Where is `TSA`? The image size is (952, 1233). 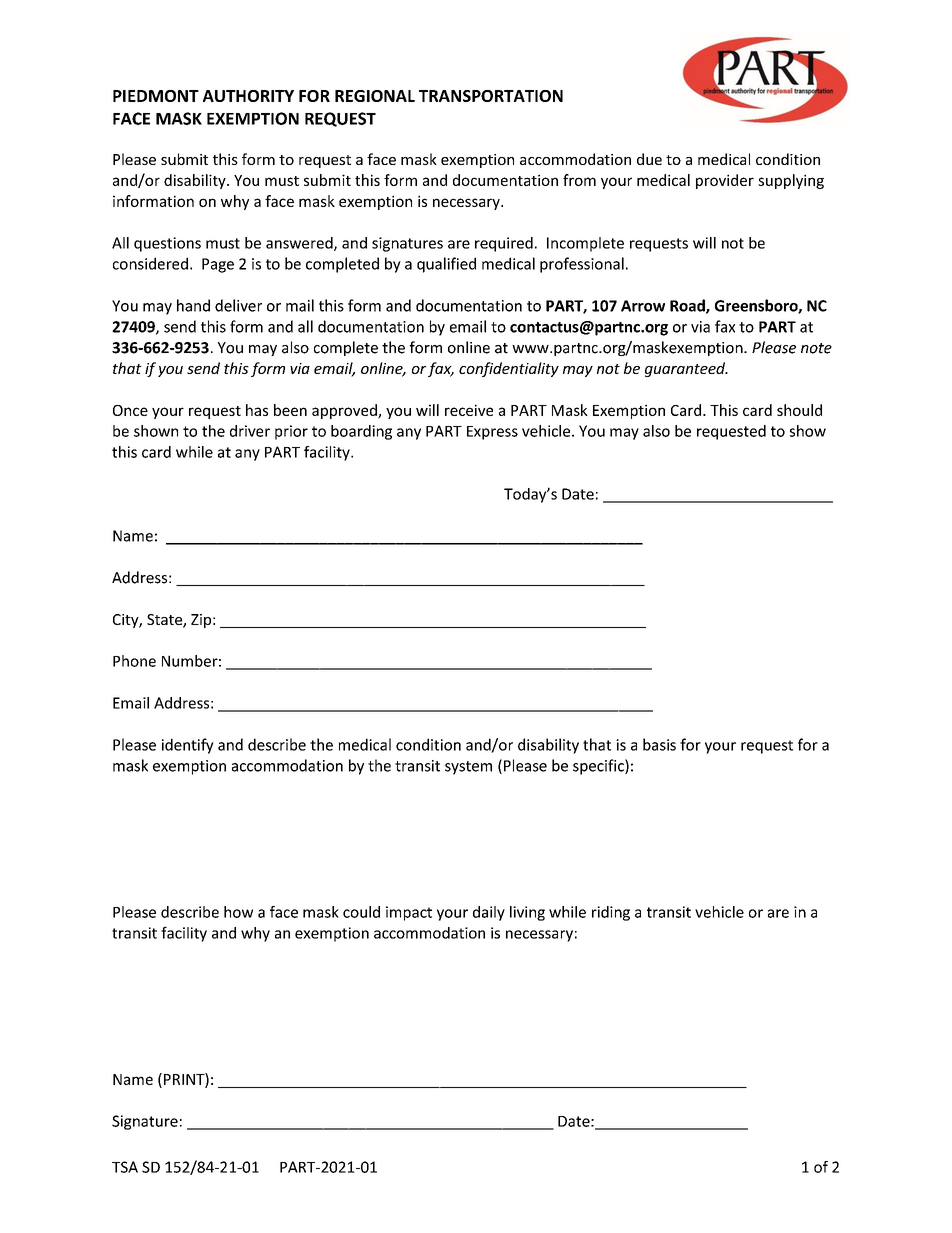
TSA is located at coordinates (125, 1167).
